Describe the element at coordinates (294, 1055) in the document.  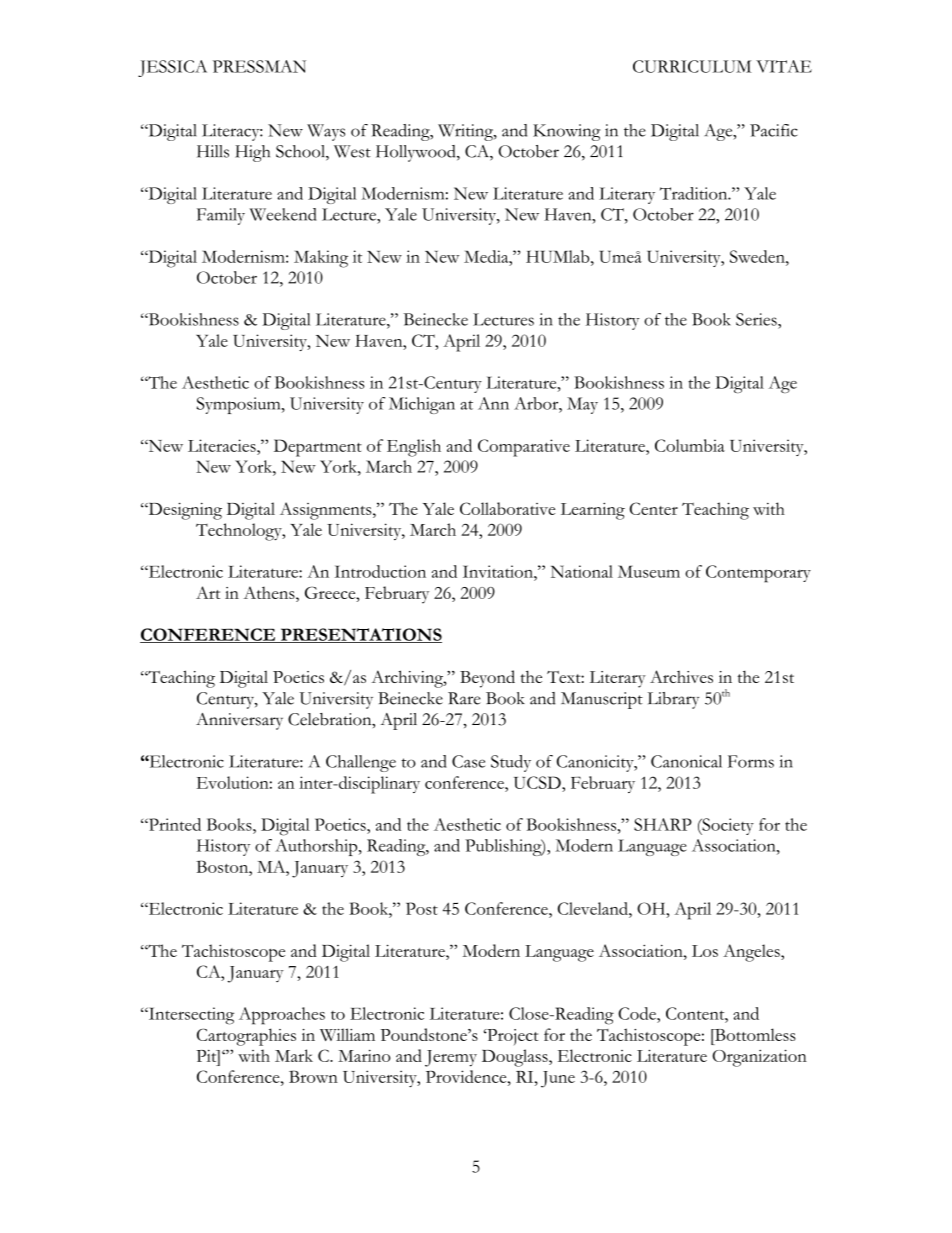
I see `Mark` at that location.
